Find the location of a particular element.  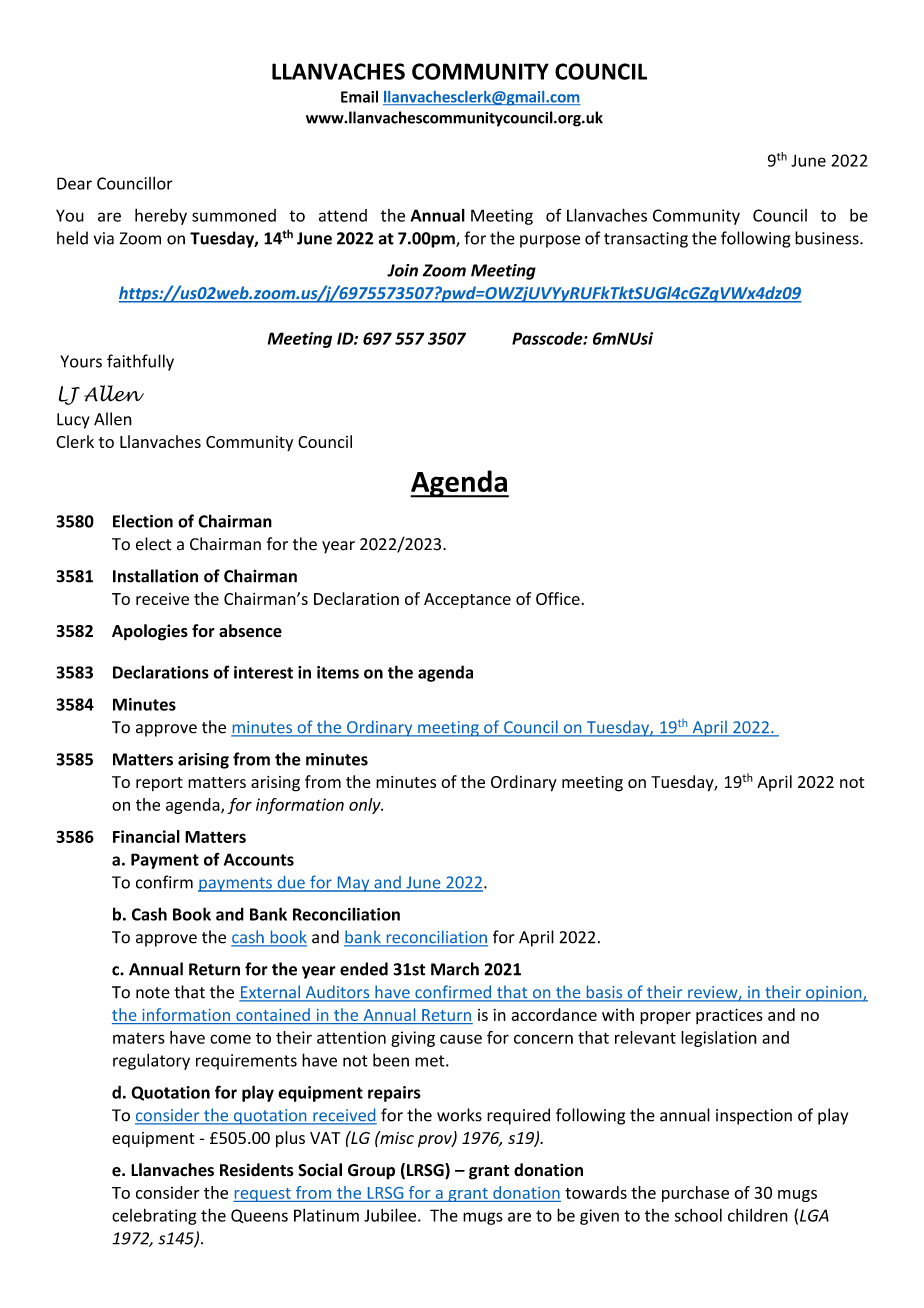

business is located at coordinates (828, 238).
